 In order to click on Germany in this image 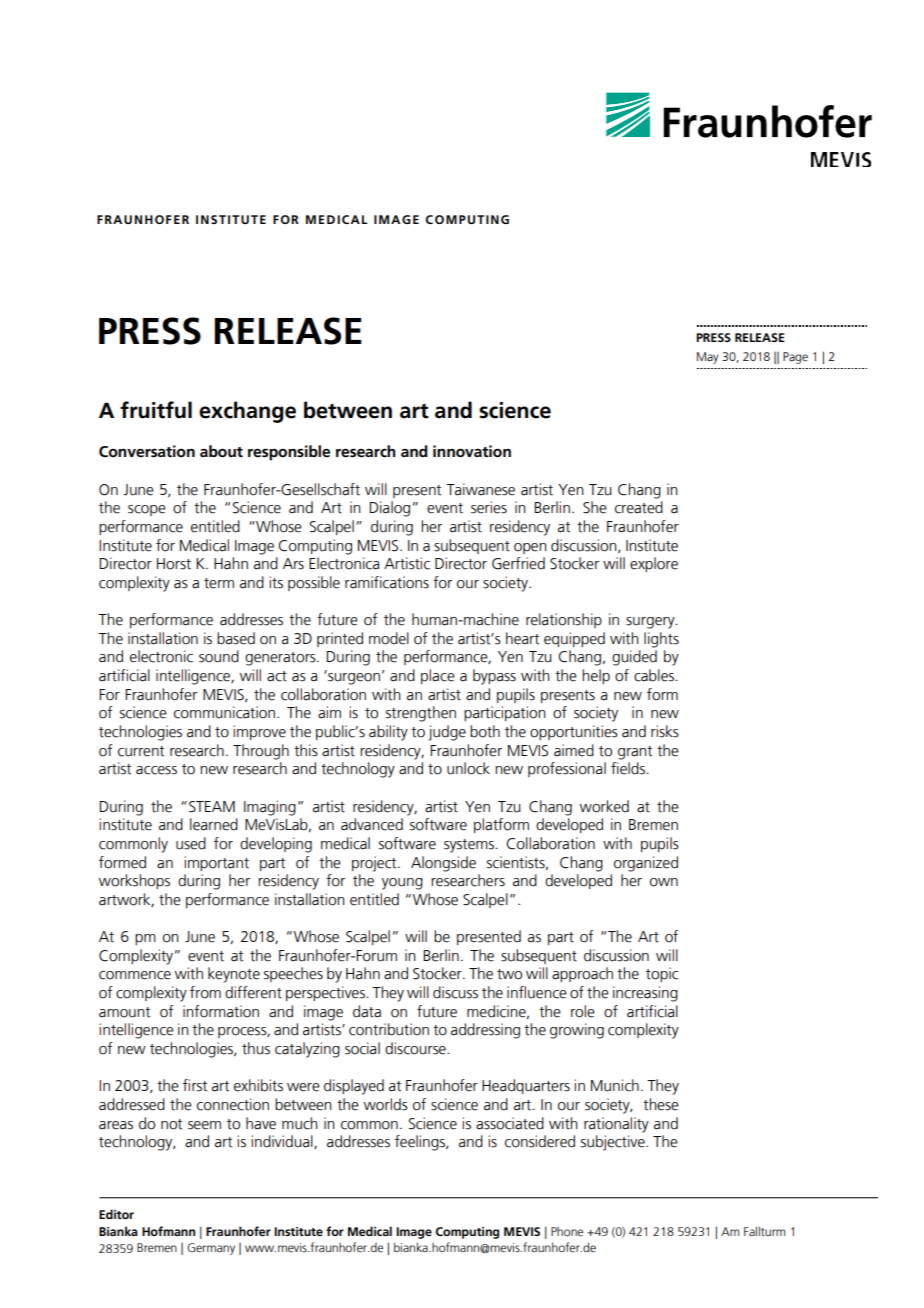, I will do `click(211, 1249)`.
